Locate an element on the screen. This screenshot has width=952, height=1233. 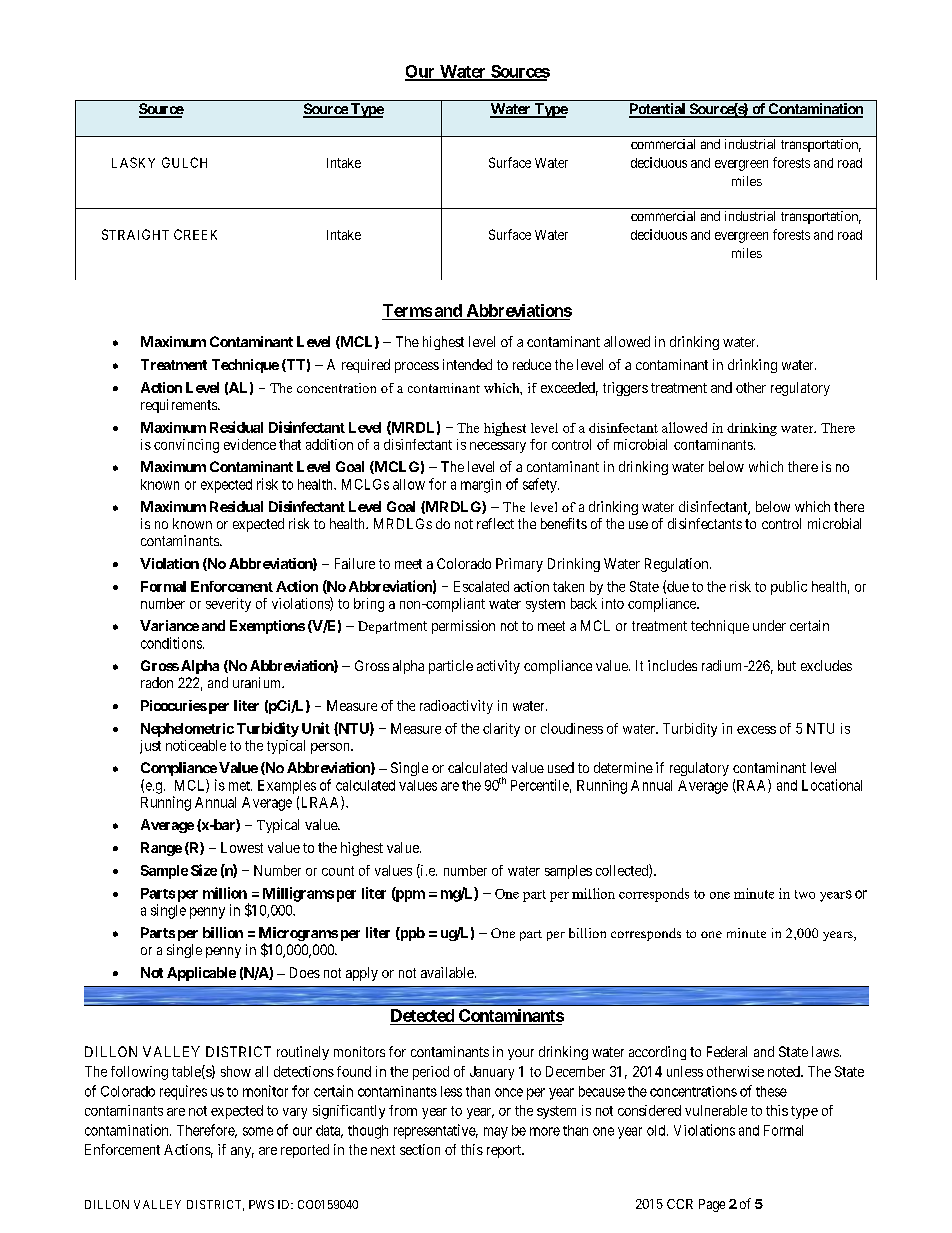
convincing is located at coordinates (186, 446).
